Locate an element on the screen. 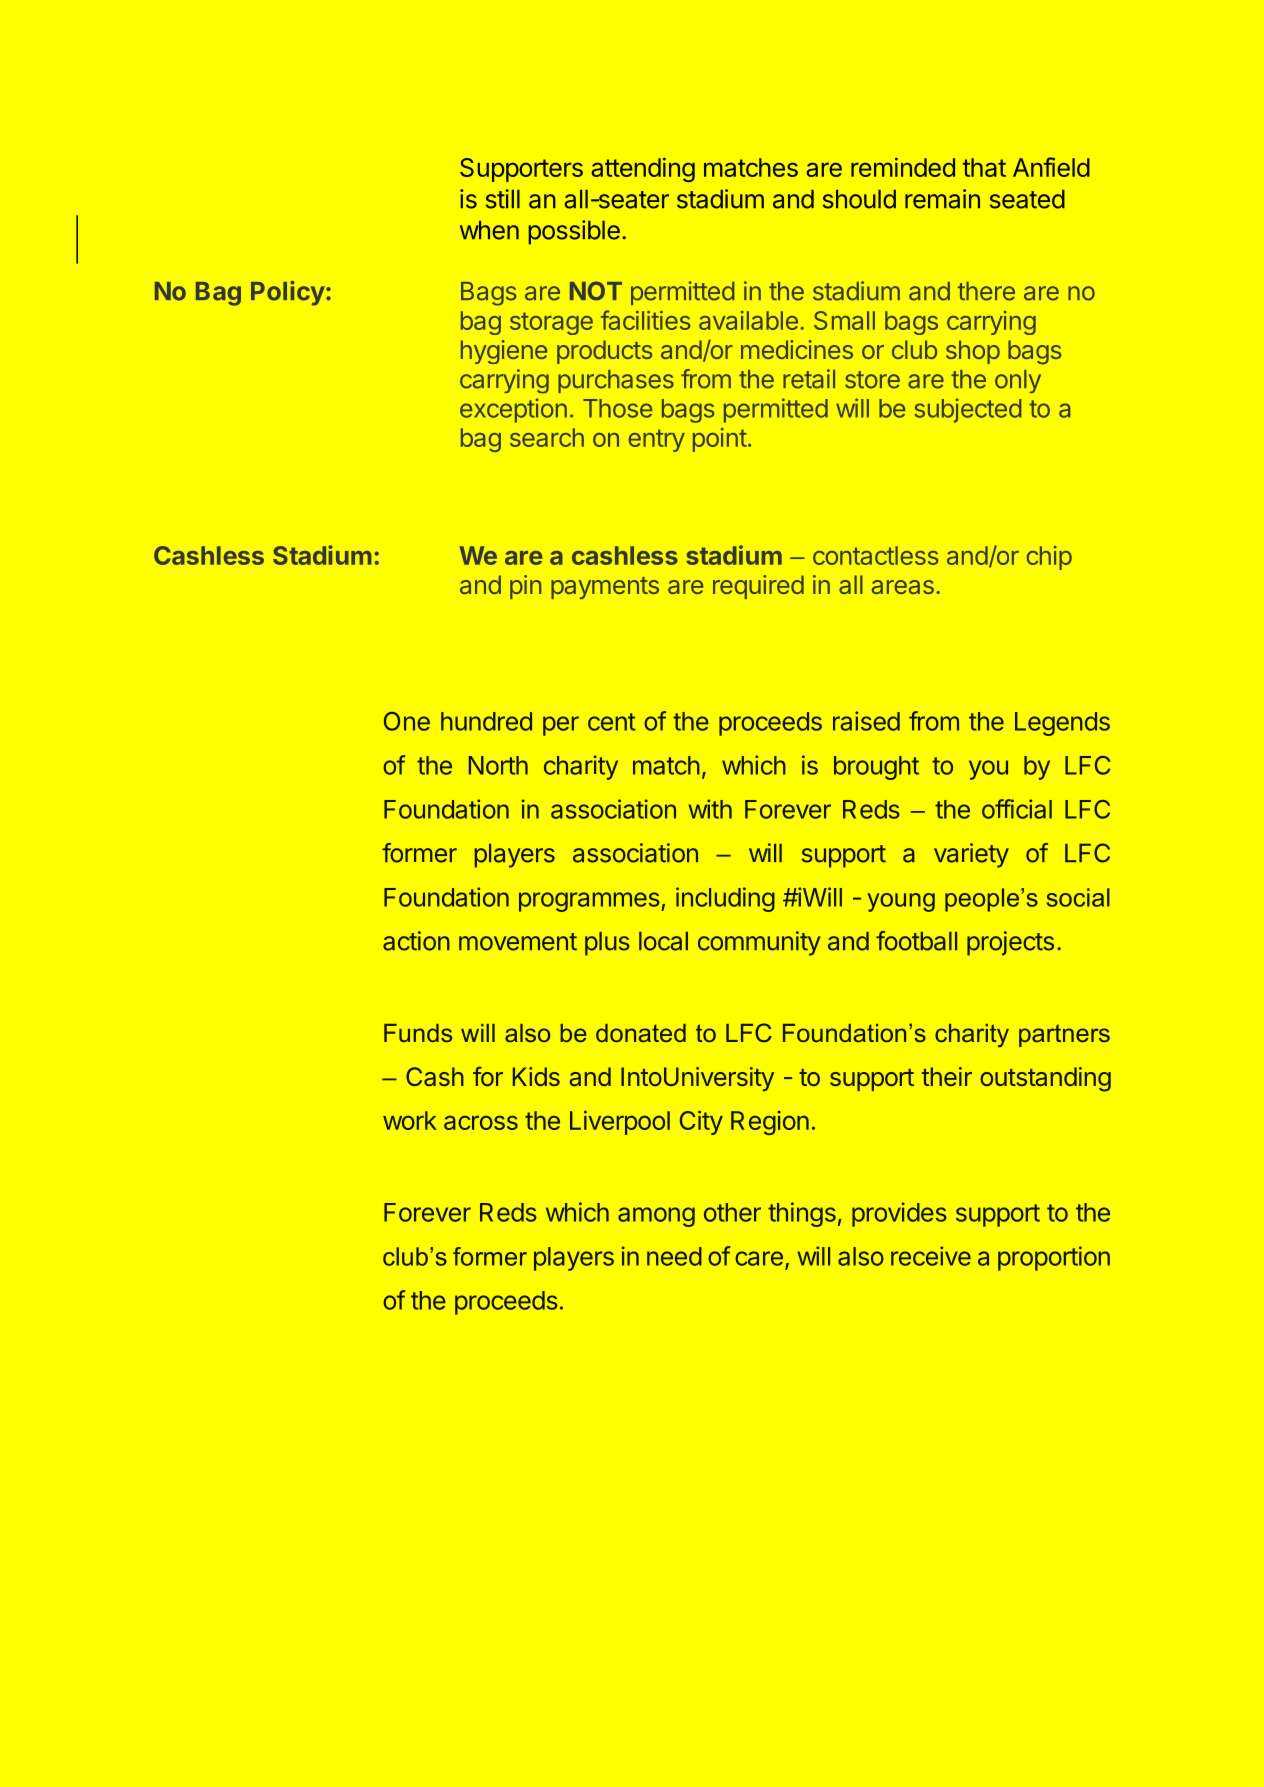  cent is located at coordinates (612, 722).
